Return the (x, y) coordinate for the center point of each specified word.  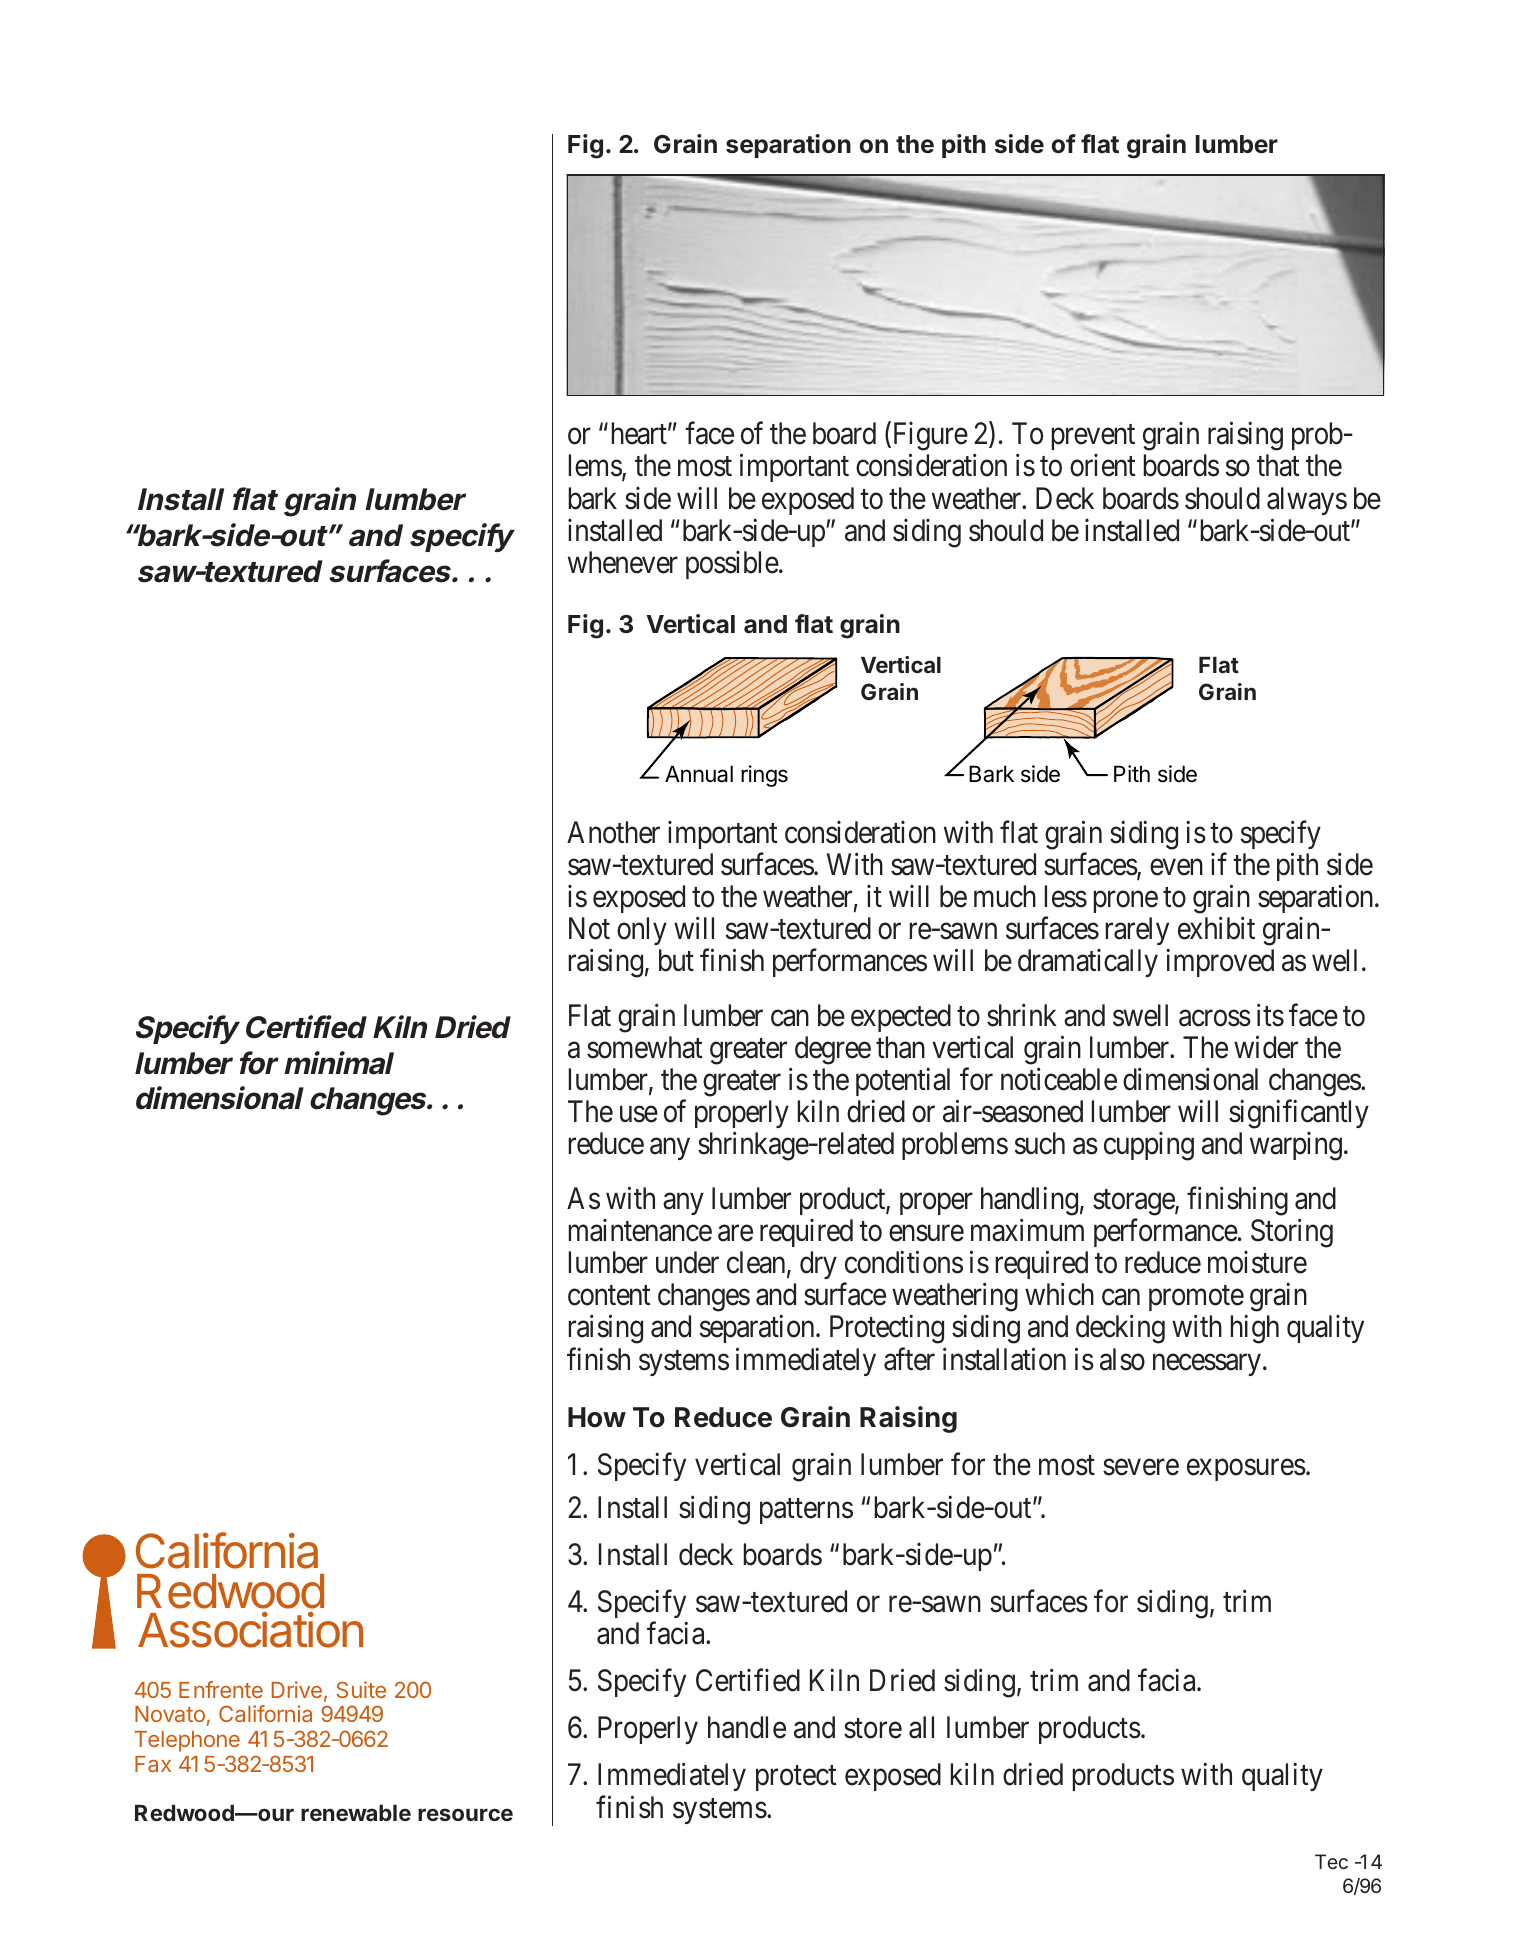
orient (1103, 465)
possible (732, 565)
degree (833, 1050)
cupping (1149, 1146)
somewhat (645, 1047)
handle (747, 1727)
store (873, 1729)
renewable (356, 1813)
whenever (623, 562)
